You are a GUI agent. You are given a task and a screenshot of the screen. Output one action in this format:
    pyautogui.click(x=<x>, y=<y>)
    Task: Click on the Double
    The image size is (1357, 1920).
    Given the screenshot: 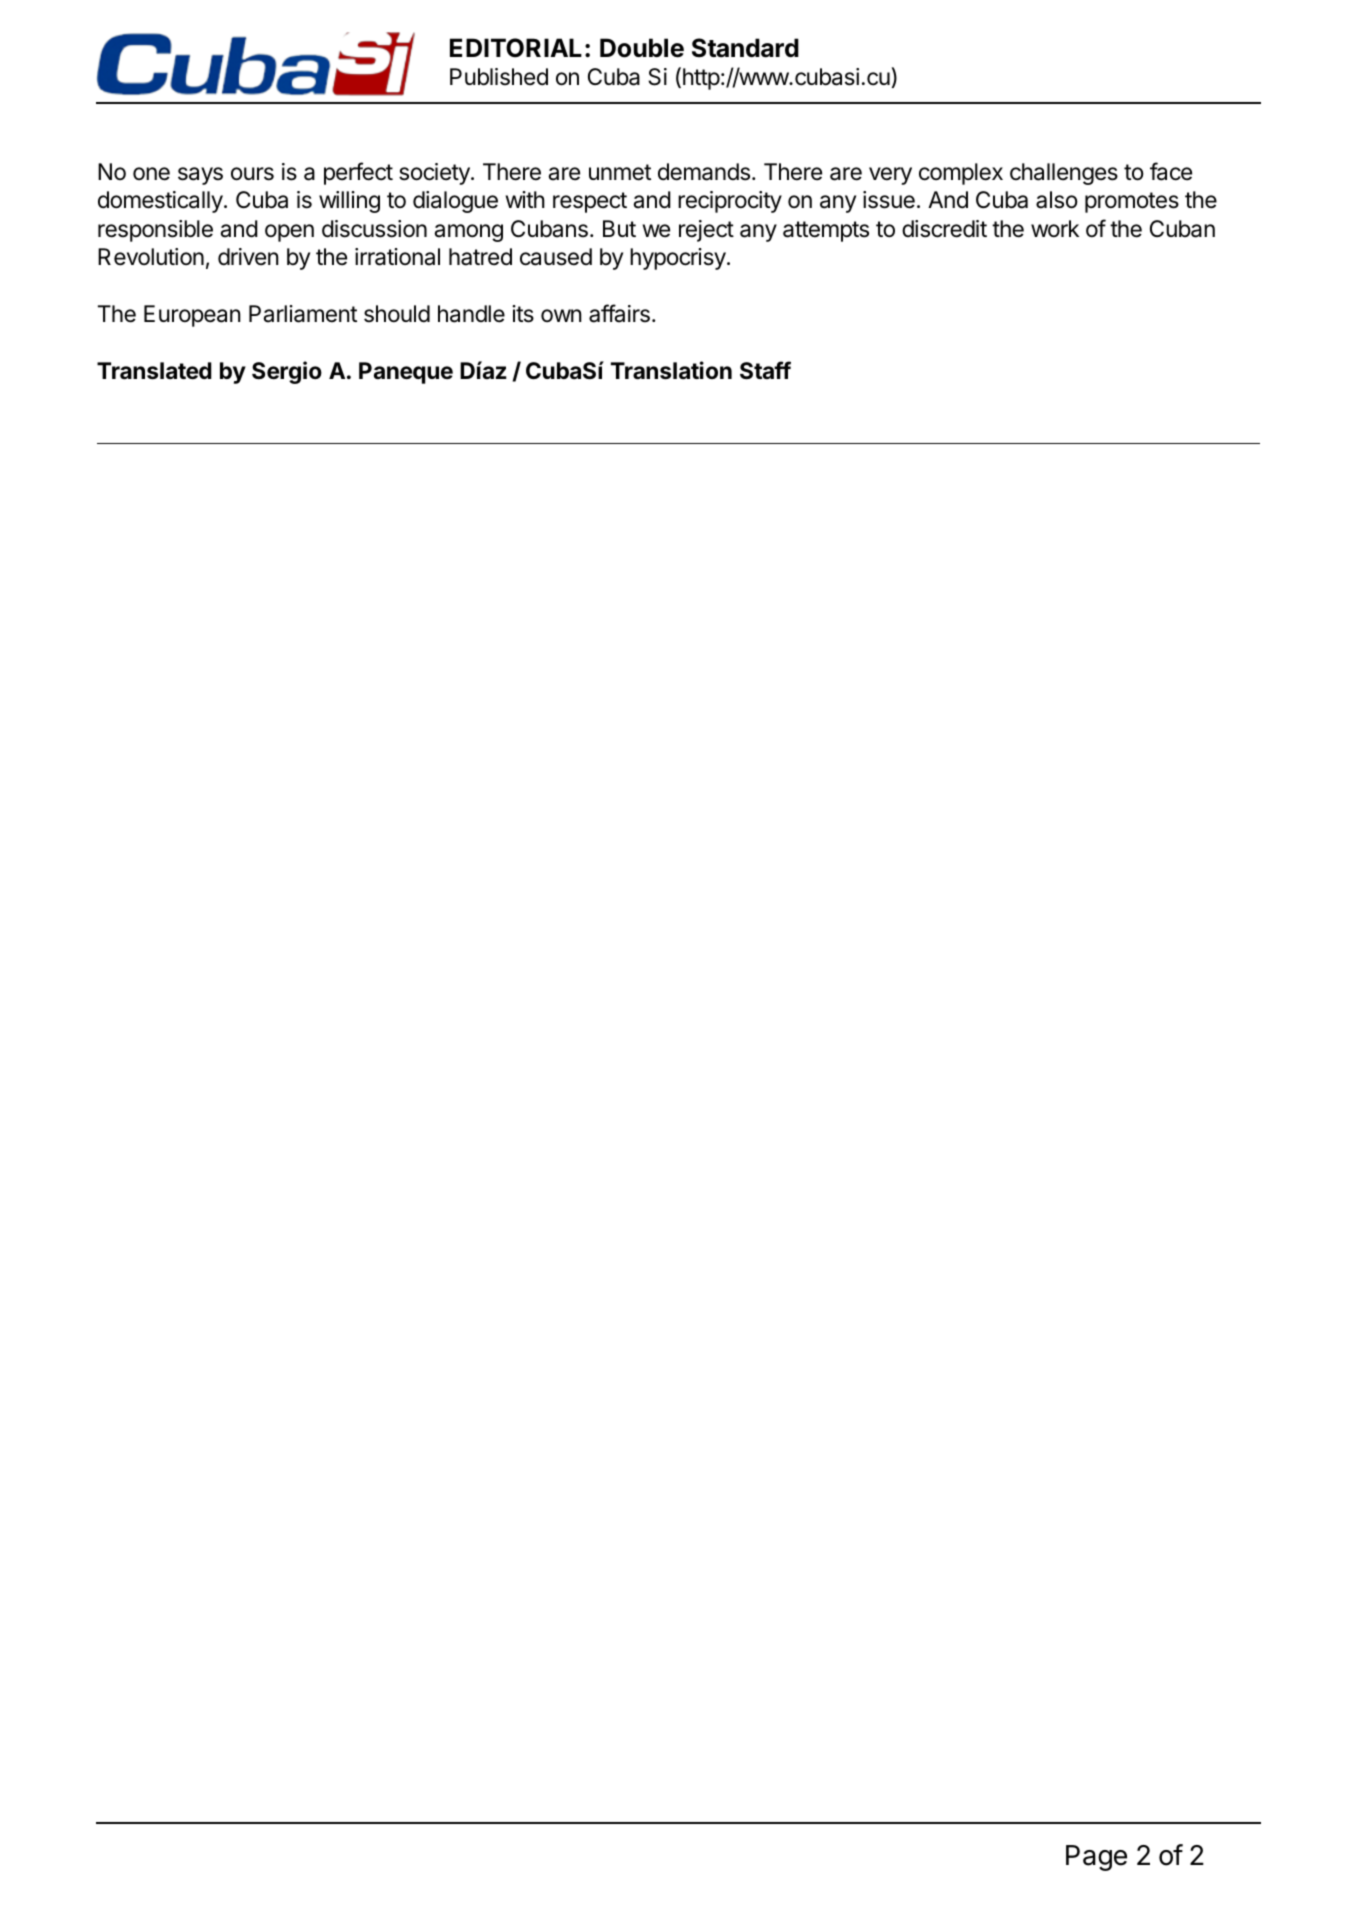 What is the action you would take?
    pyautogui.click(x=642, y=48)
